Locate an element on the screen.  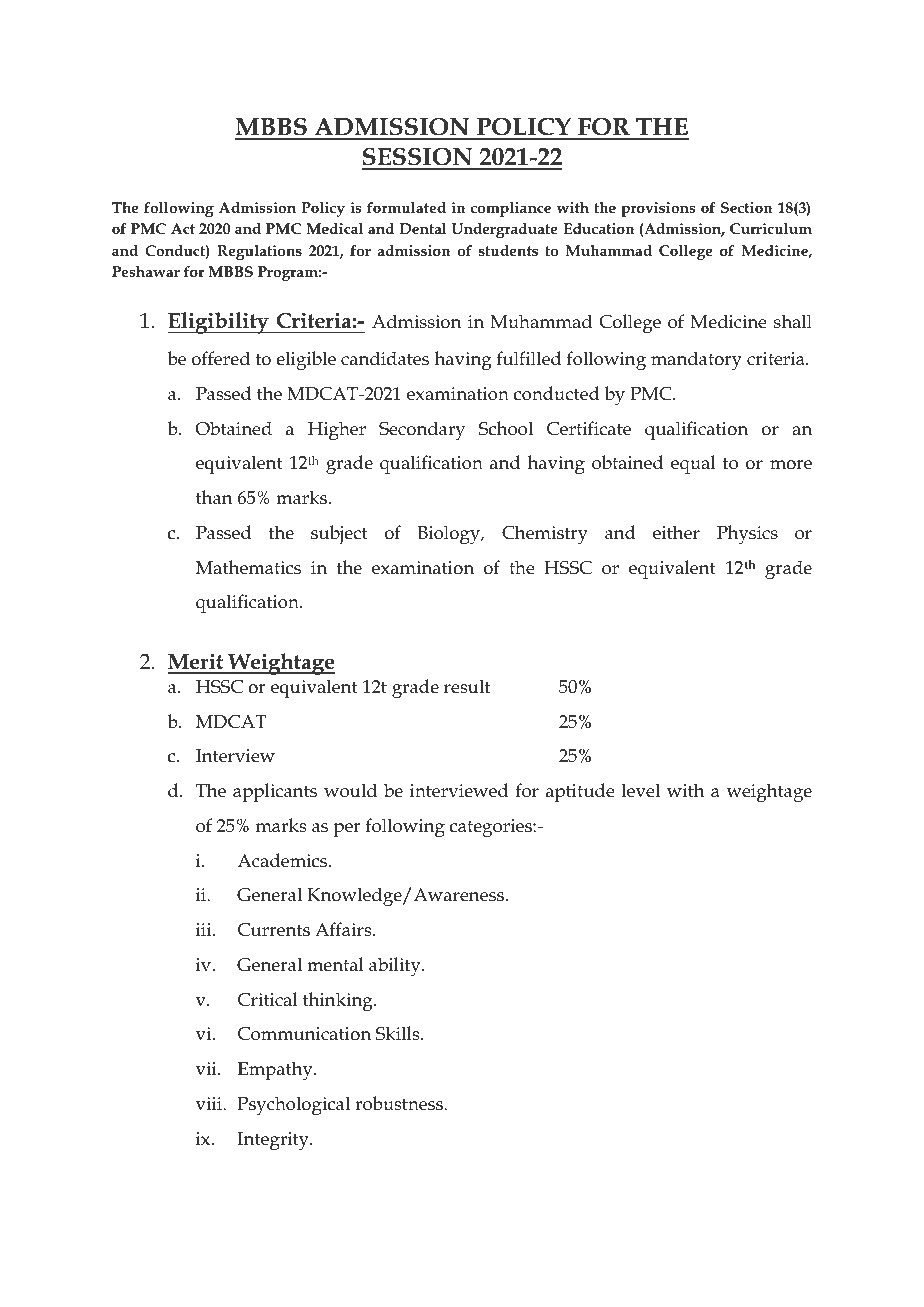
Mathematics is located at coordinates (248, 567).
